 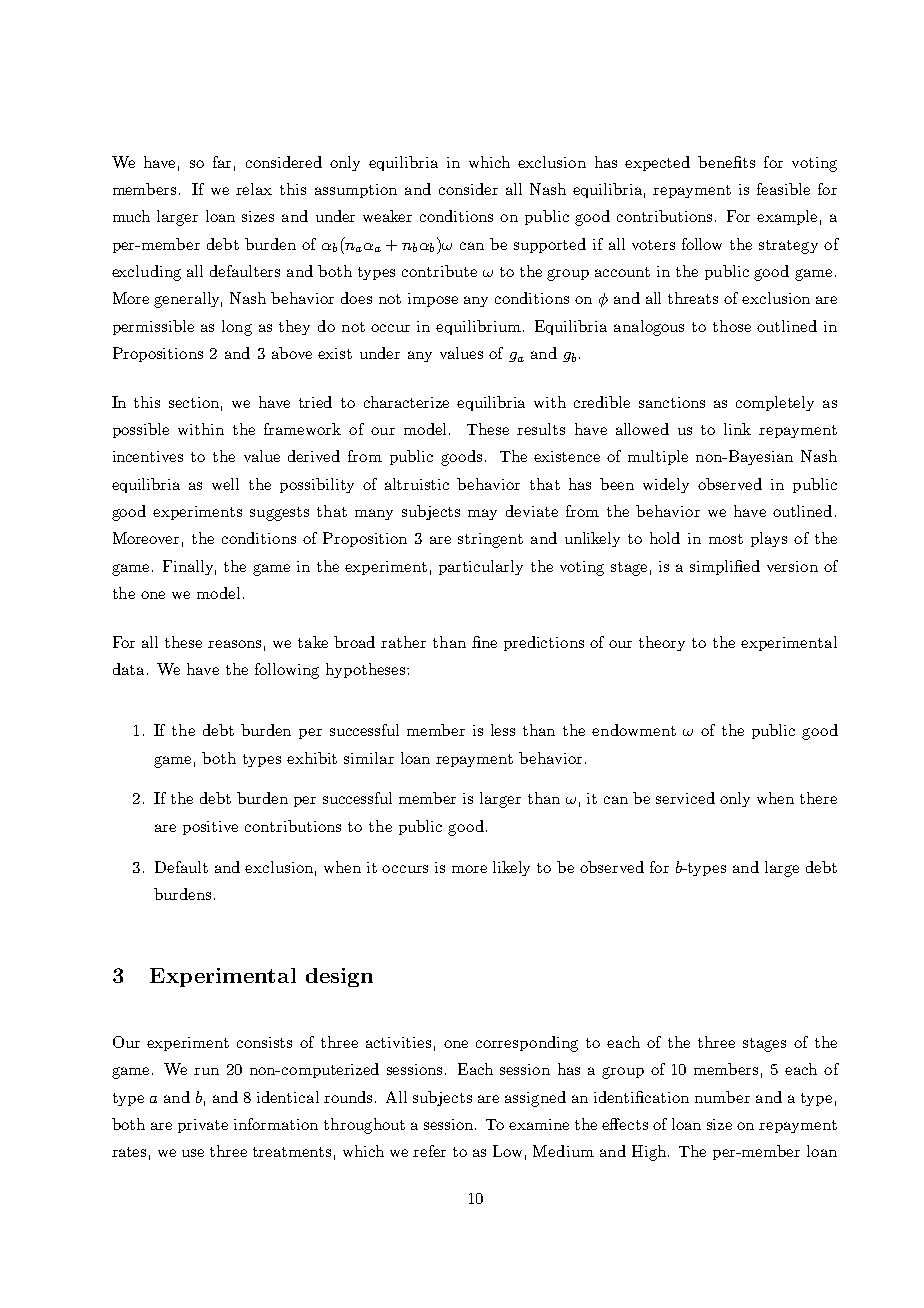 I want to click on there, so click(x=818, y=798).
